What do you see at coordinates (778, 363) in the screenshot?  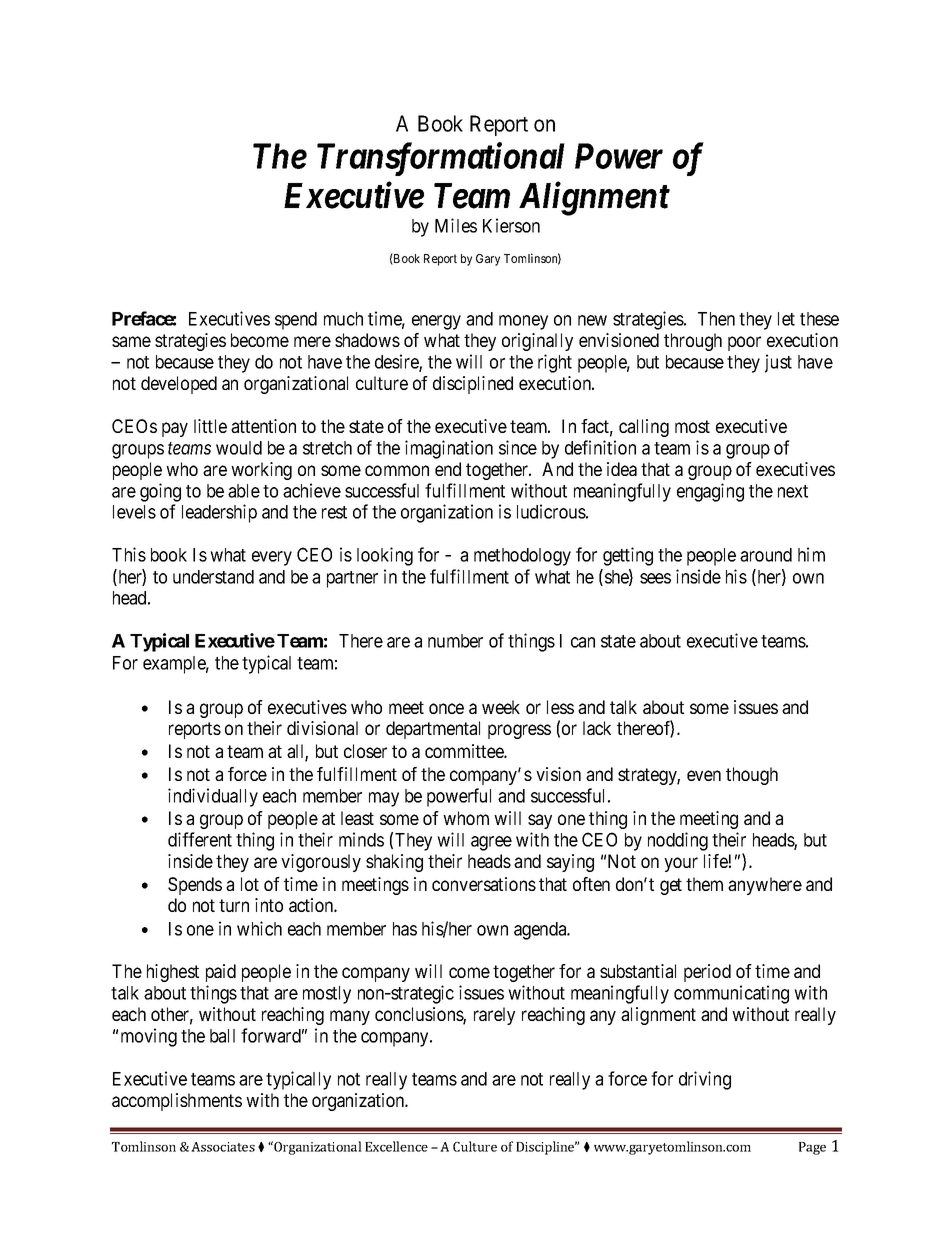 I see `just` at bounding box center [778, 363].
